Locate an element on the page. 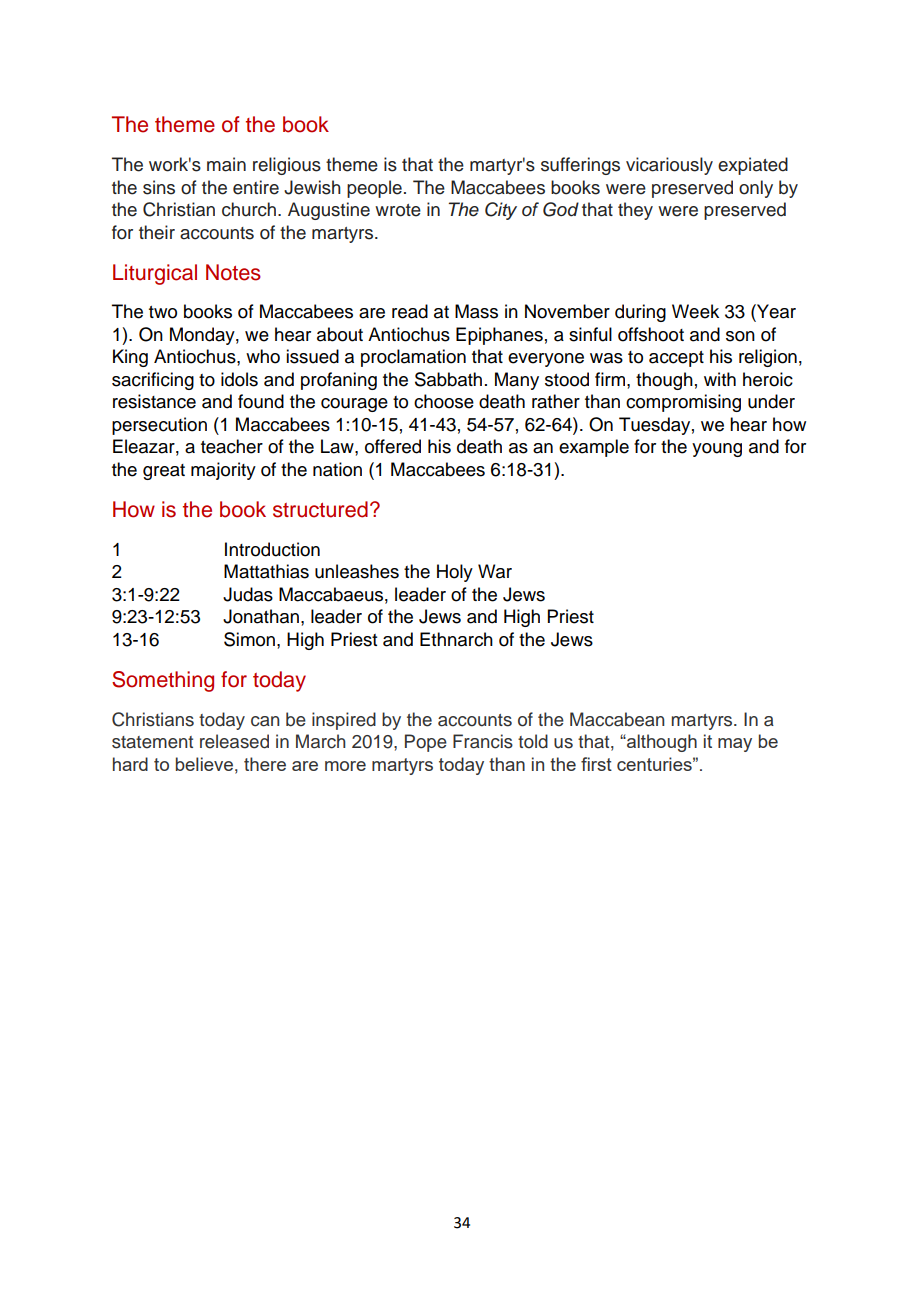 The image size is (924, 1308). people is located at coordinates (374, 189).
